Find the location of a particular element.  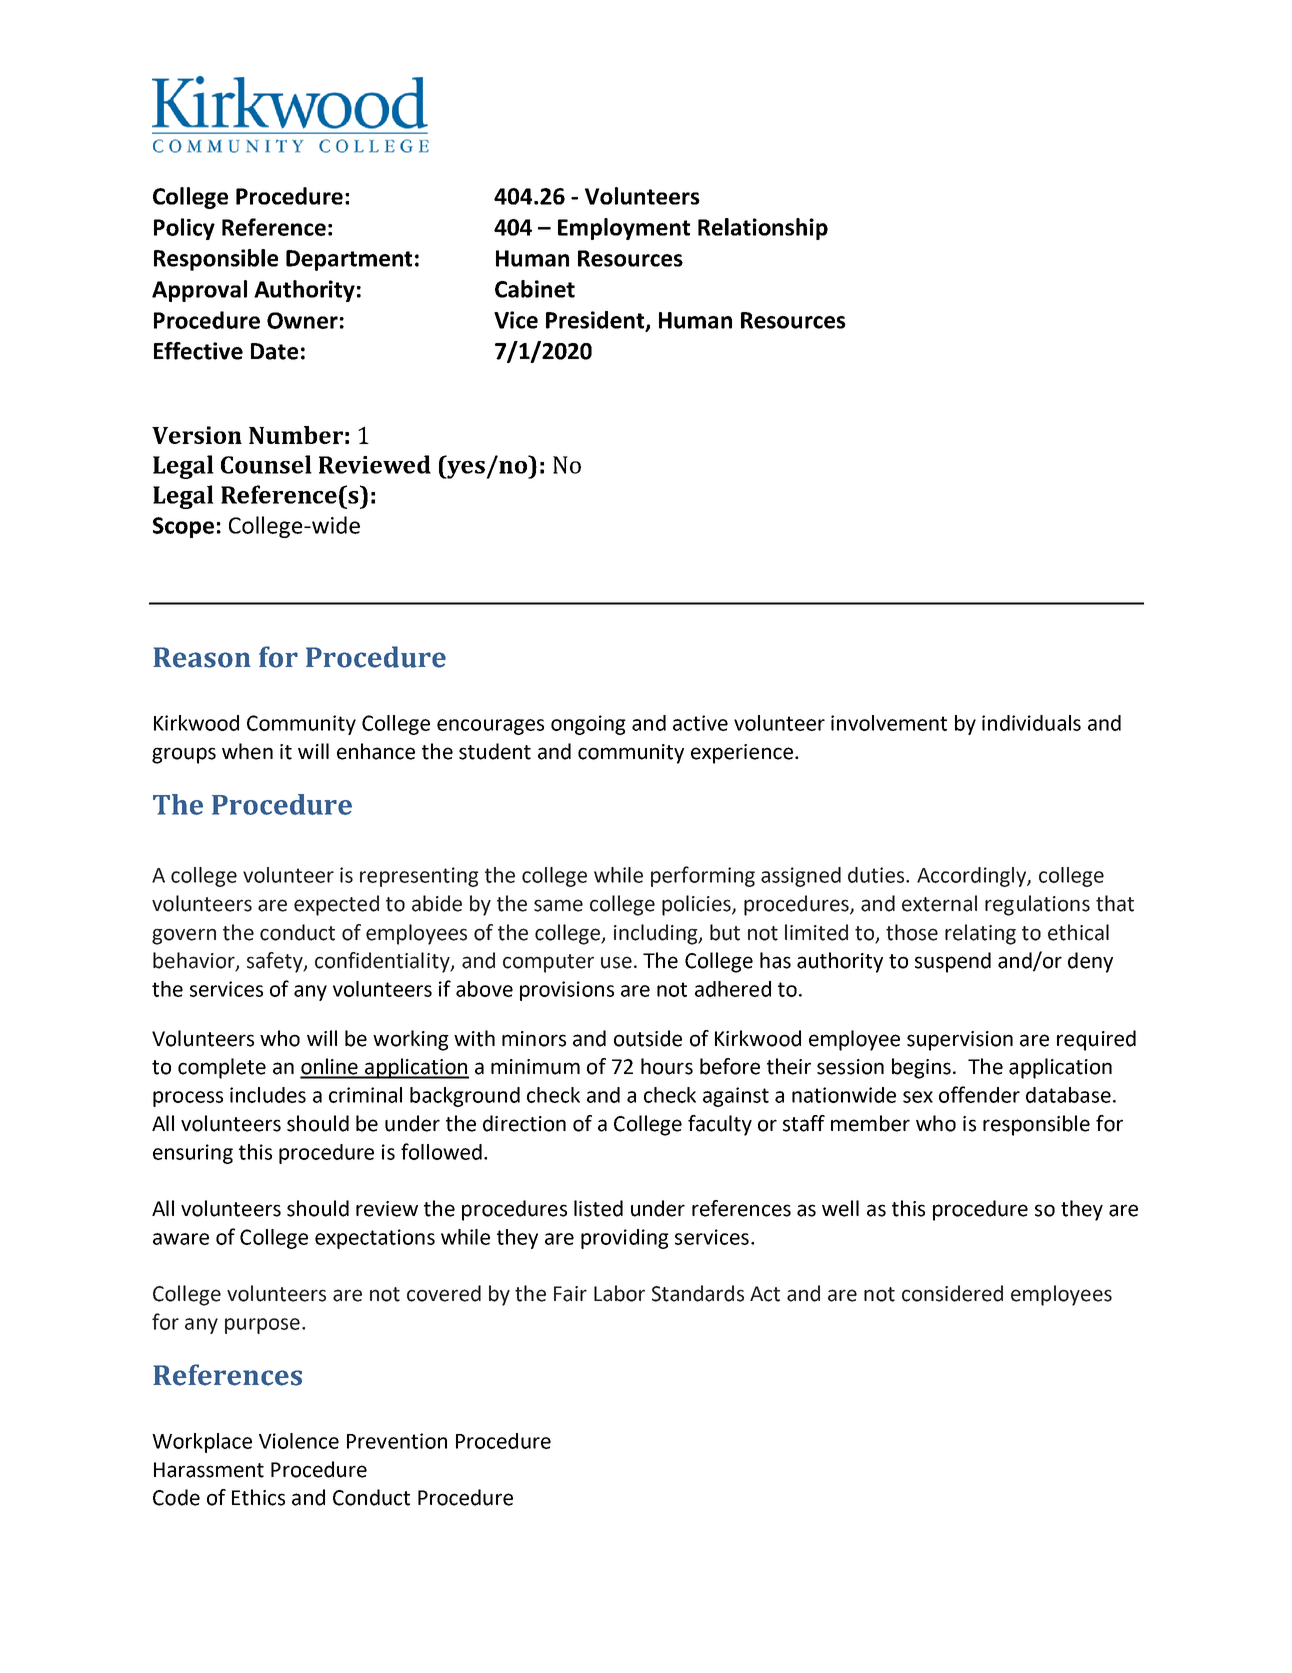

Violence is located at coordinates (299, 1441).
